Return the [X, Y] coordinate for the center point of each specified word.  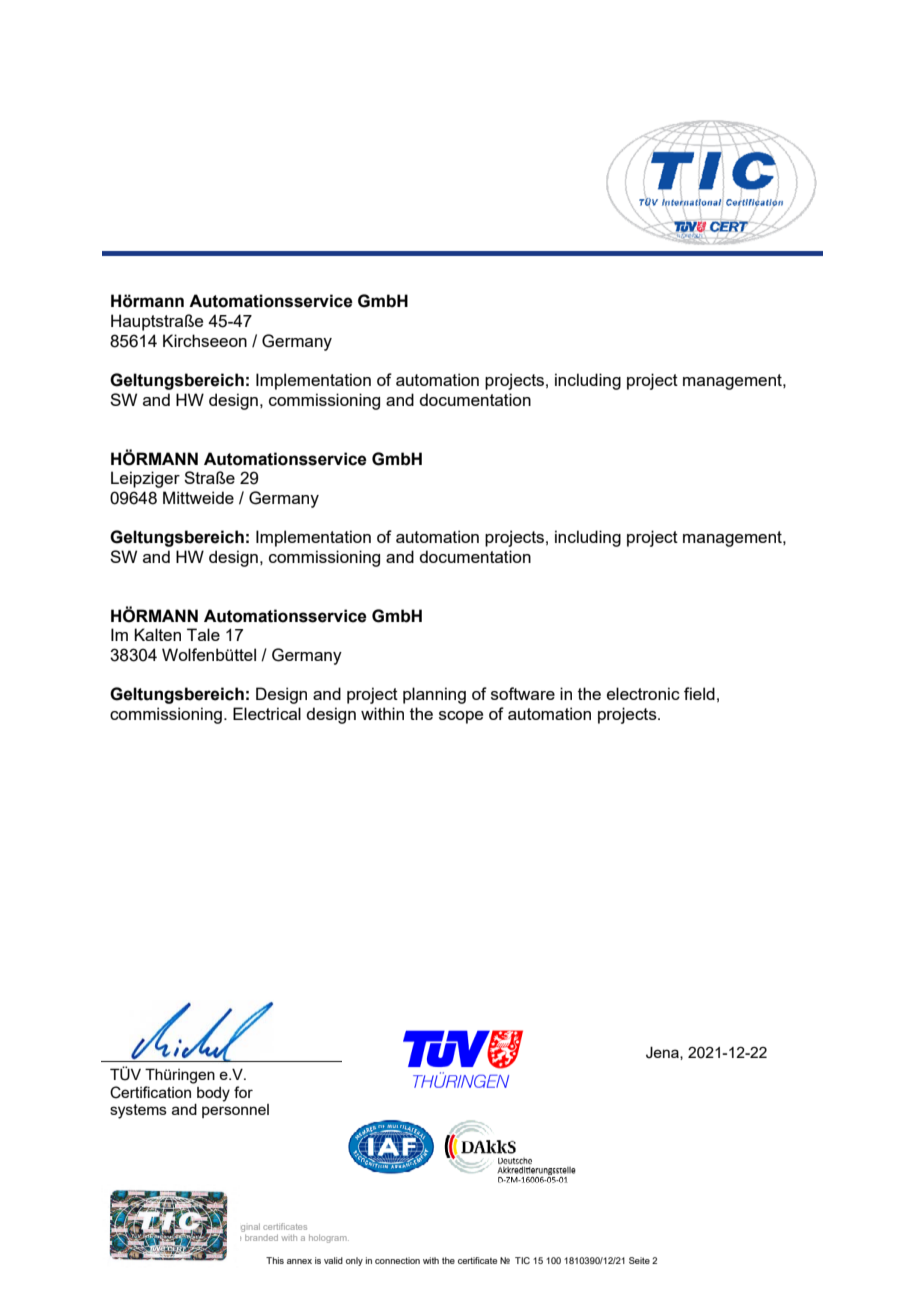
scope [461, 717]
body [213, 1094]
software [523, 693]
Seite [639, 1260]
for [243, 1092]
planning [434, 695]
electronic [643, 693]
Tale [203, 634]
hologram [329, 1239]
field [699, 693]
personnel [235, 1111]
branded [260, 1236]
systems [138, 1111]
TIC [522, 1260]
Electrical [267, 713]
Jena [663, 1053]
